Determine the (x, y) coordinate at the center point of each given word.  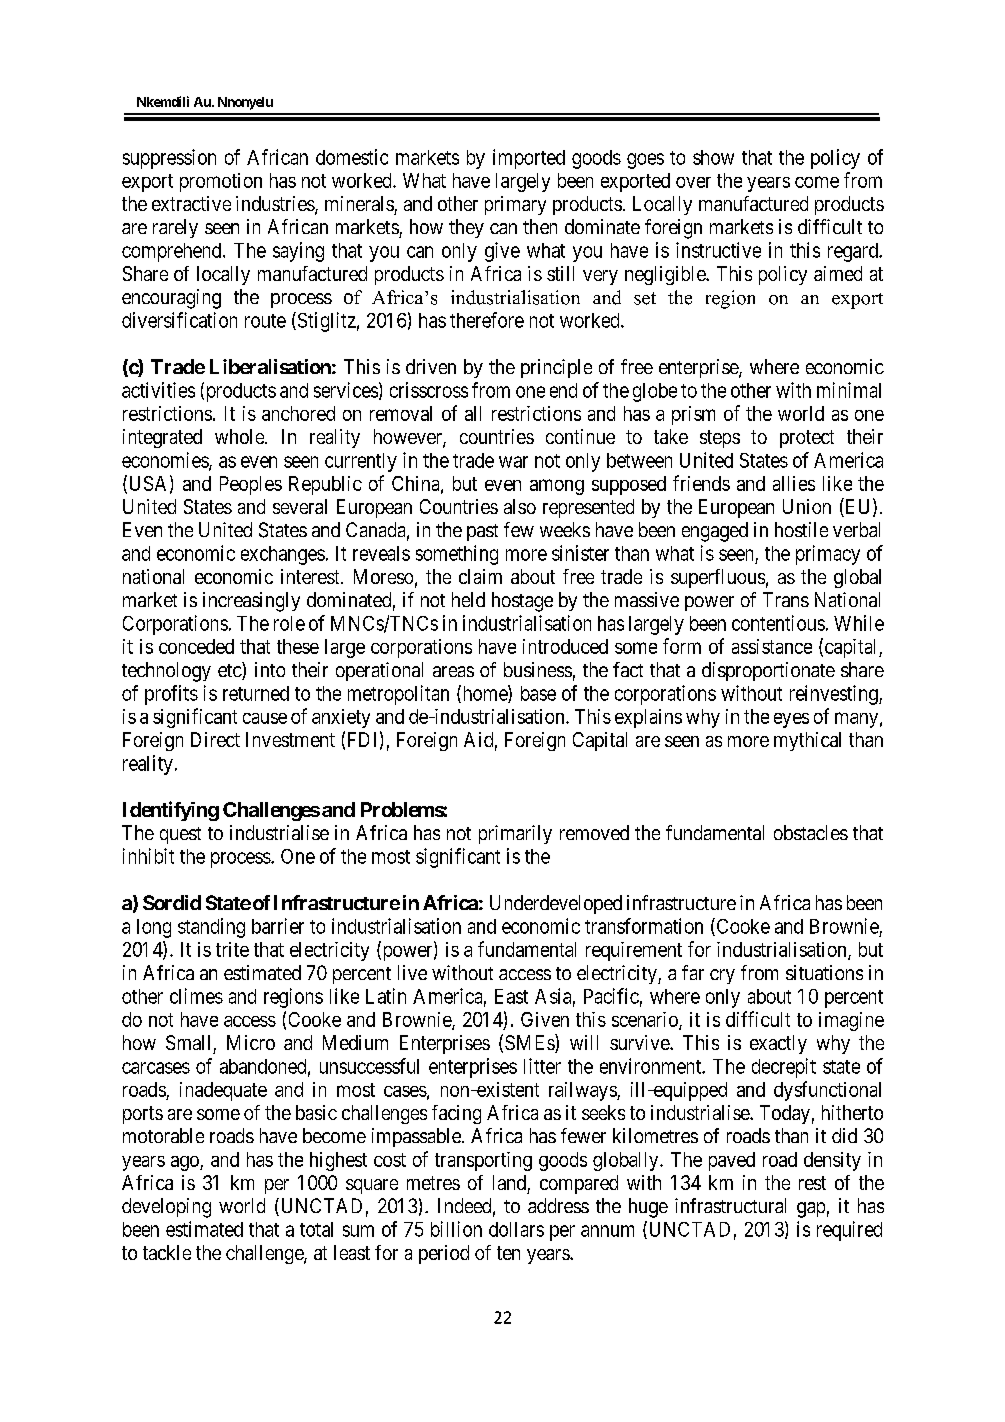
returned (256, 693)
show (713, 157)
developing (166, 1208)
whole (240, 436)
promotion (221, 182)
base (538, 693)
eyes (791, 720)
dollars (516, 1229)
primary (515, 205)
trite (232, 949)
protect (807, 439)
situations (824, 972)
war (513, 462)
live (412, 972)
